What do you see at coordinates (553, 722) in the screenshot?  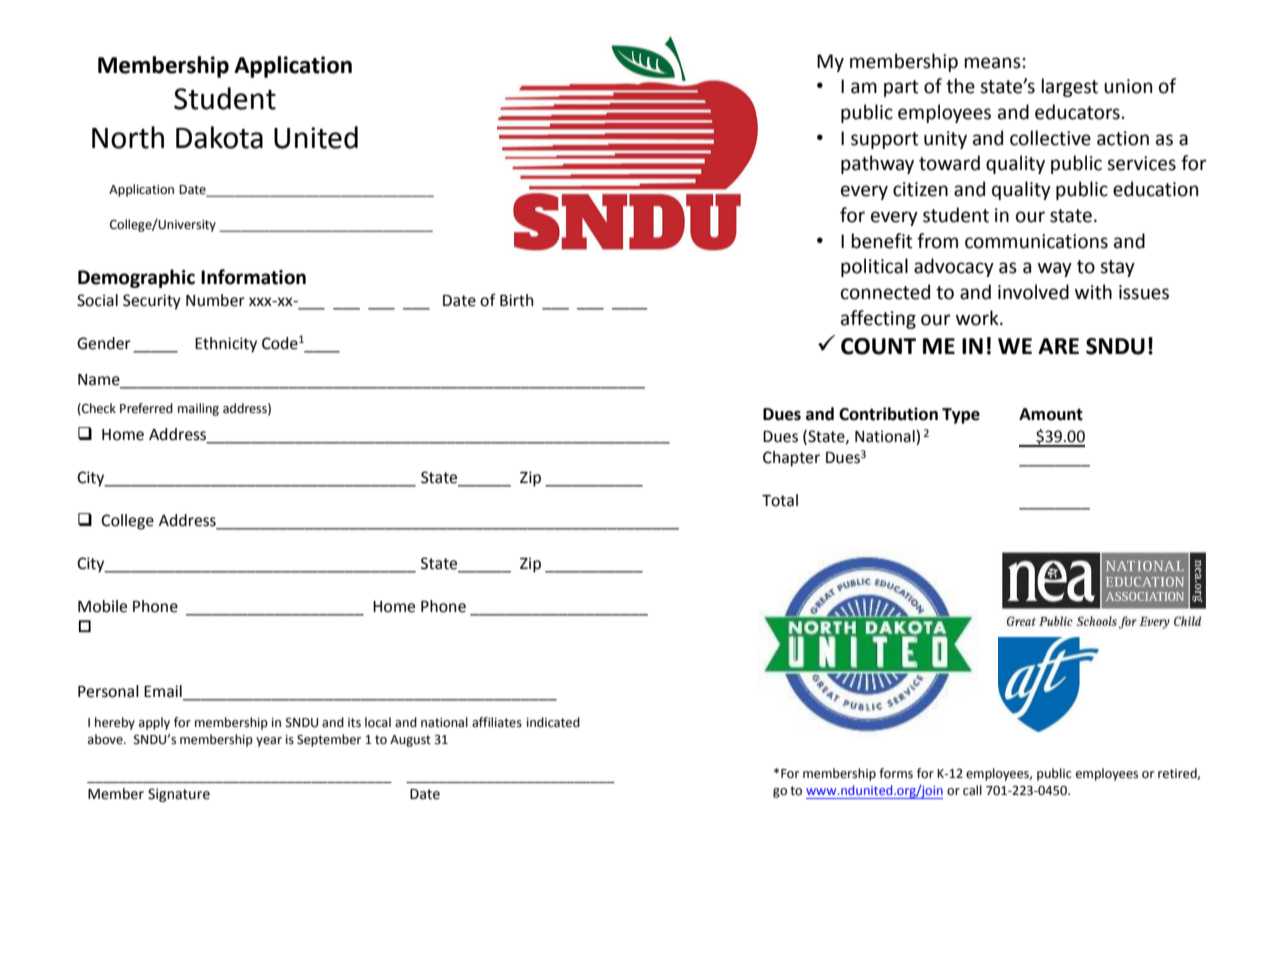 I see `indicated` at bounding box center [553, 722].
